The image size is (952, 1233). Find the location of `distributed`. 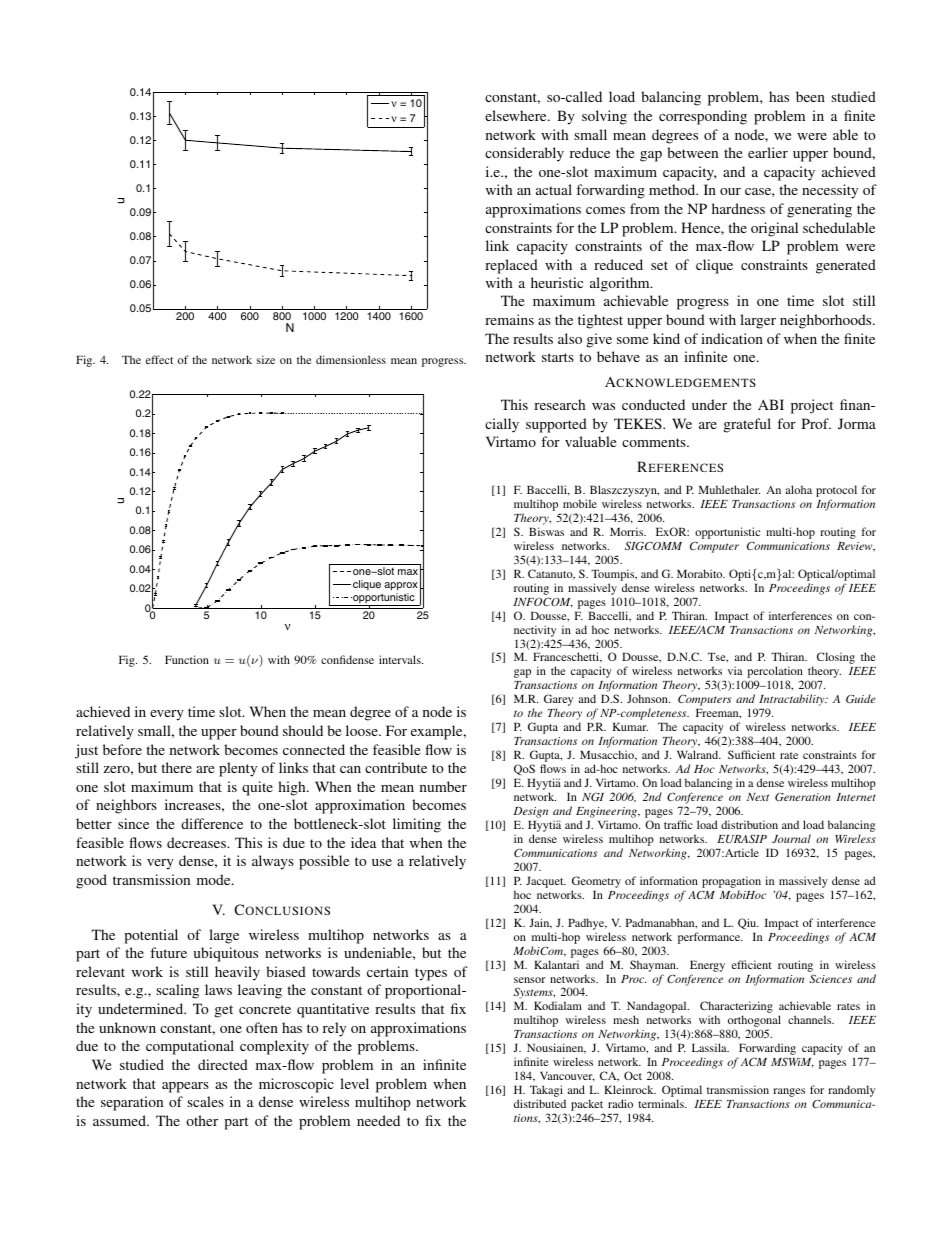

distributed is located at coordinates (540, 1103).
